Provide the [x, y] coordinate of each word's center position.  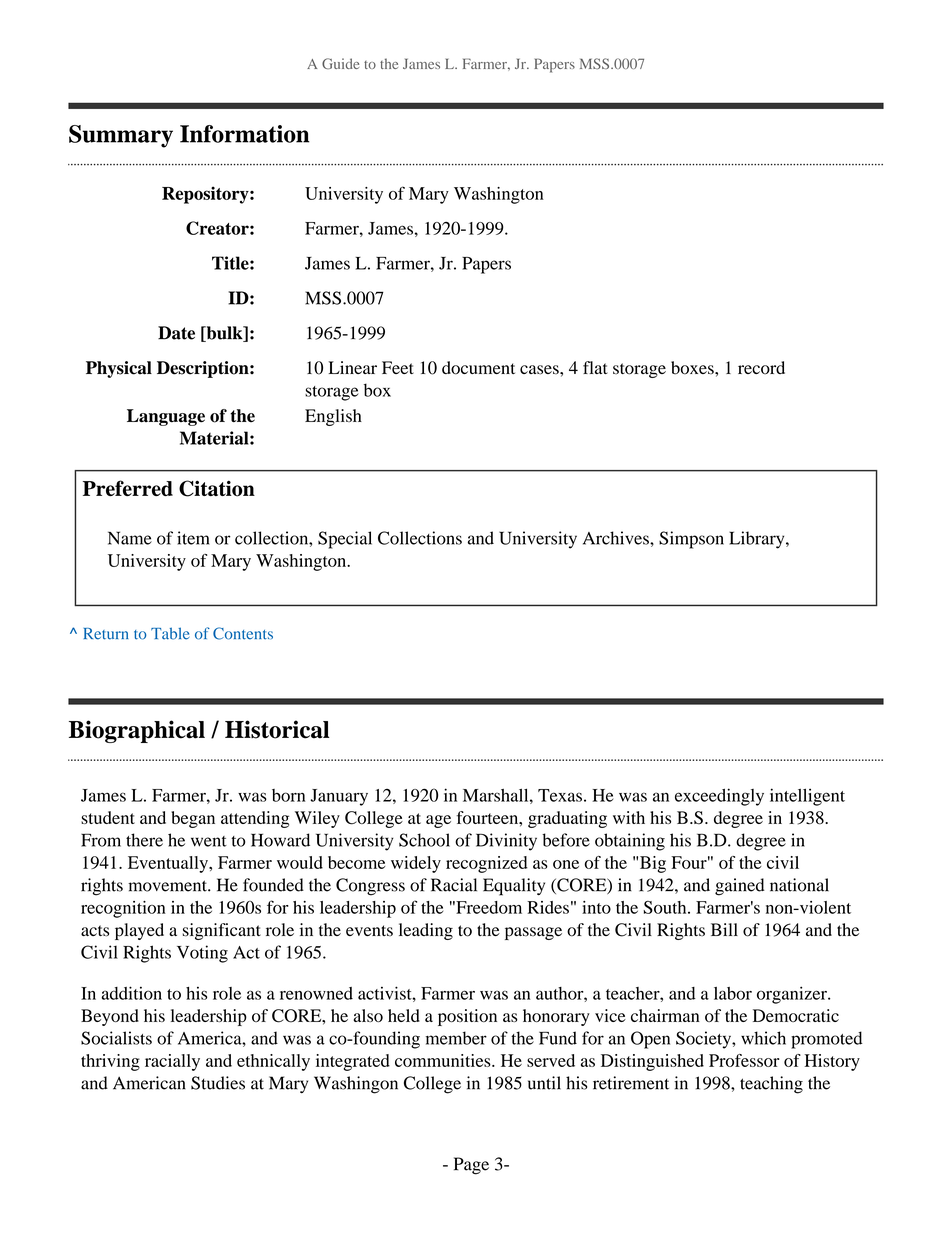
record [761, 368]
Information [245, 134]
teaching [771, 1085]
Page [471, 1166]
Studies [218, 1083]
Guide [340, 63]
